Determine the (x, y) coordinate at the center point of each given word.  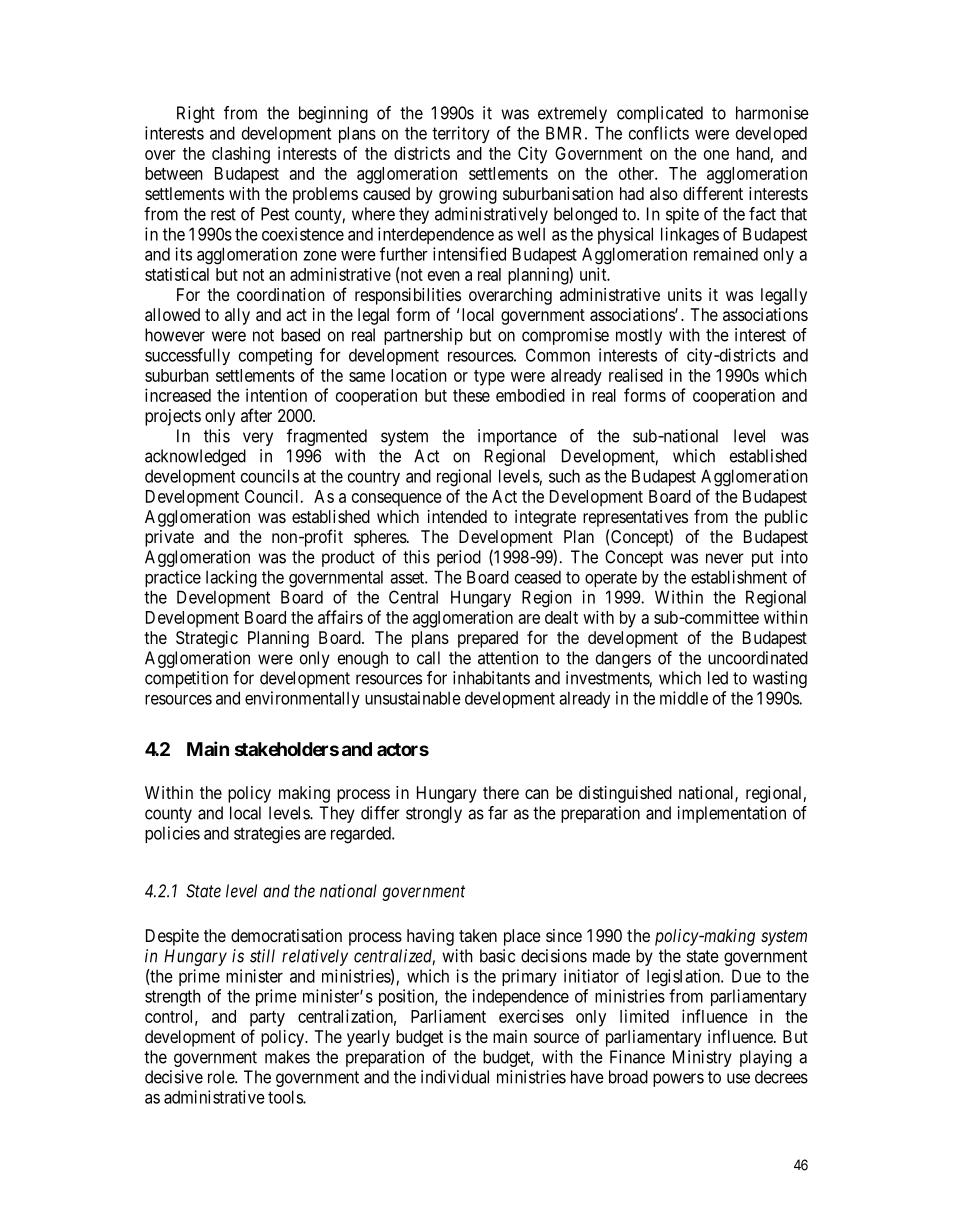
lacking (231, 579)
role (222, 1077)
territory (461, 134)
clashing (241, 155)
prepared (488, 639)
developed (771, 134)
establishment (739, 577)
